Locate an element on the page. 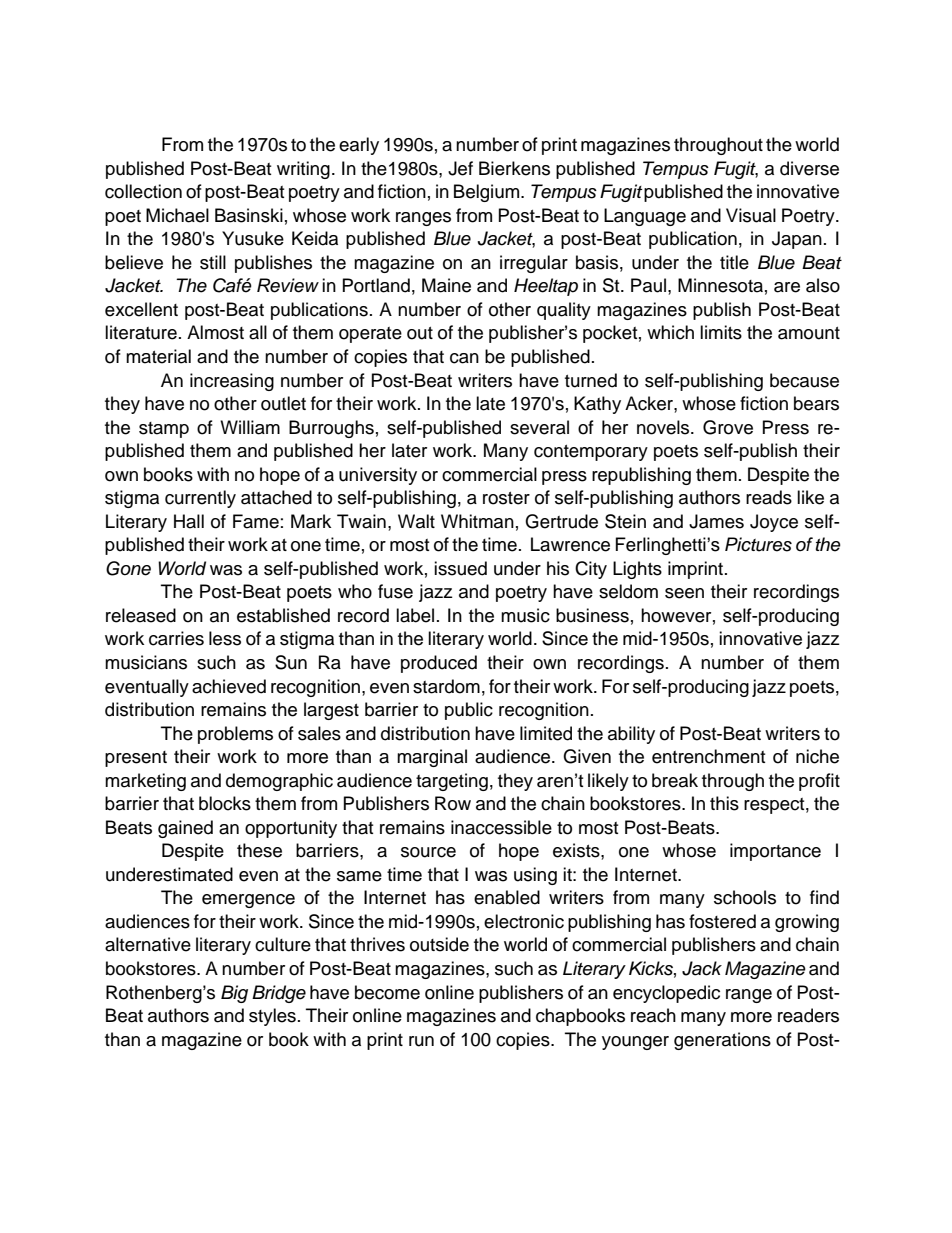  collection is located at coordinates (143, 191).
